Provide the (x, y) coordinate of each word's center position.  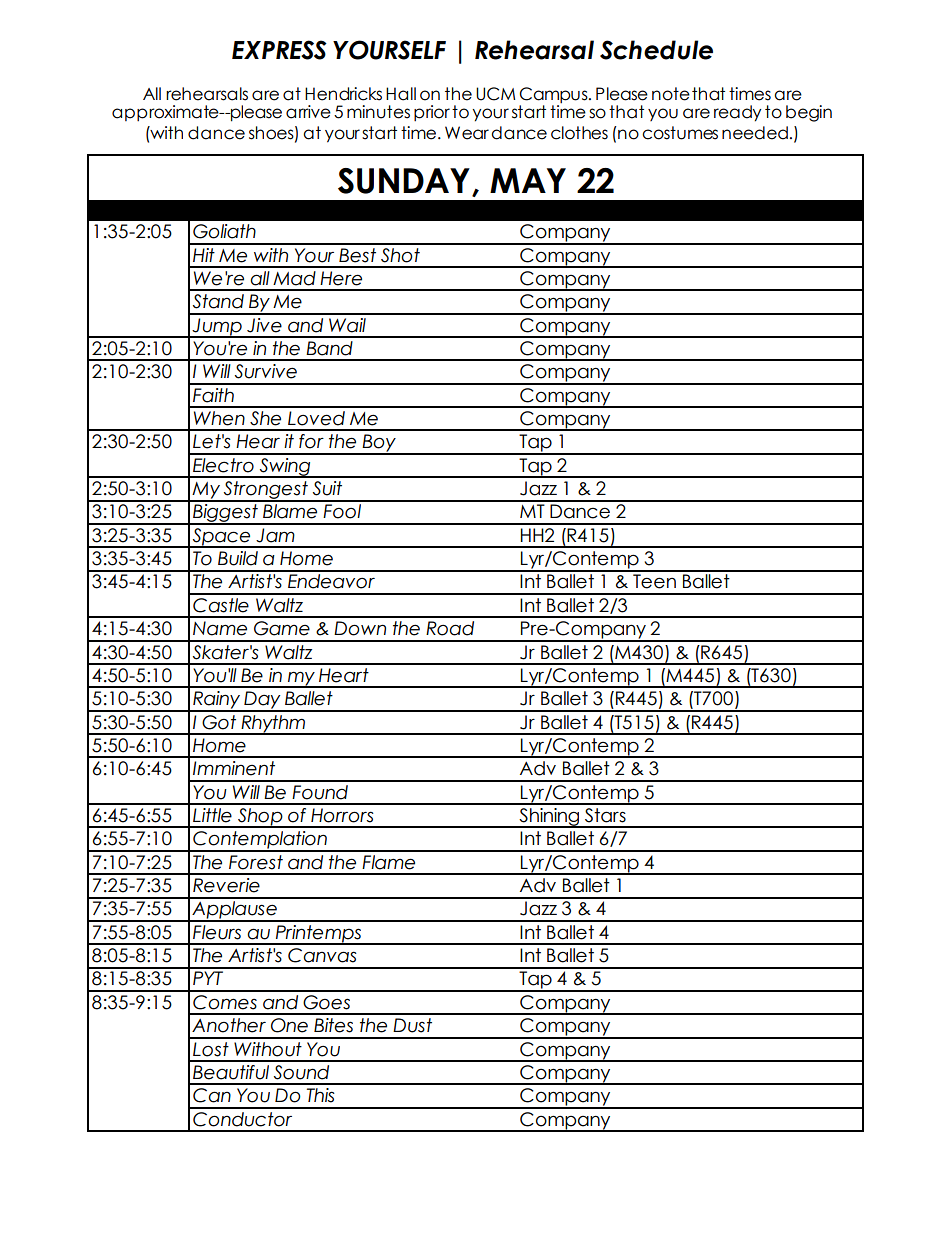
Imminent (234, 768)
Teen (654, 581)
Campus (555, 95)
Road (450, 628)
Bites (333, 1025)
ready (737, 113)
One (289, 1025)
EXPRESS (279, 50)
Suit (327, 488)
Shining (549, 818)
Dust (412, 1025)
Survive (266, 371)
